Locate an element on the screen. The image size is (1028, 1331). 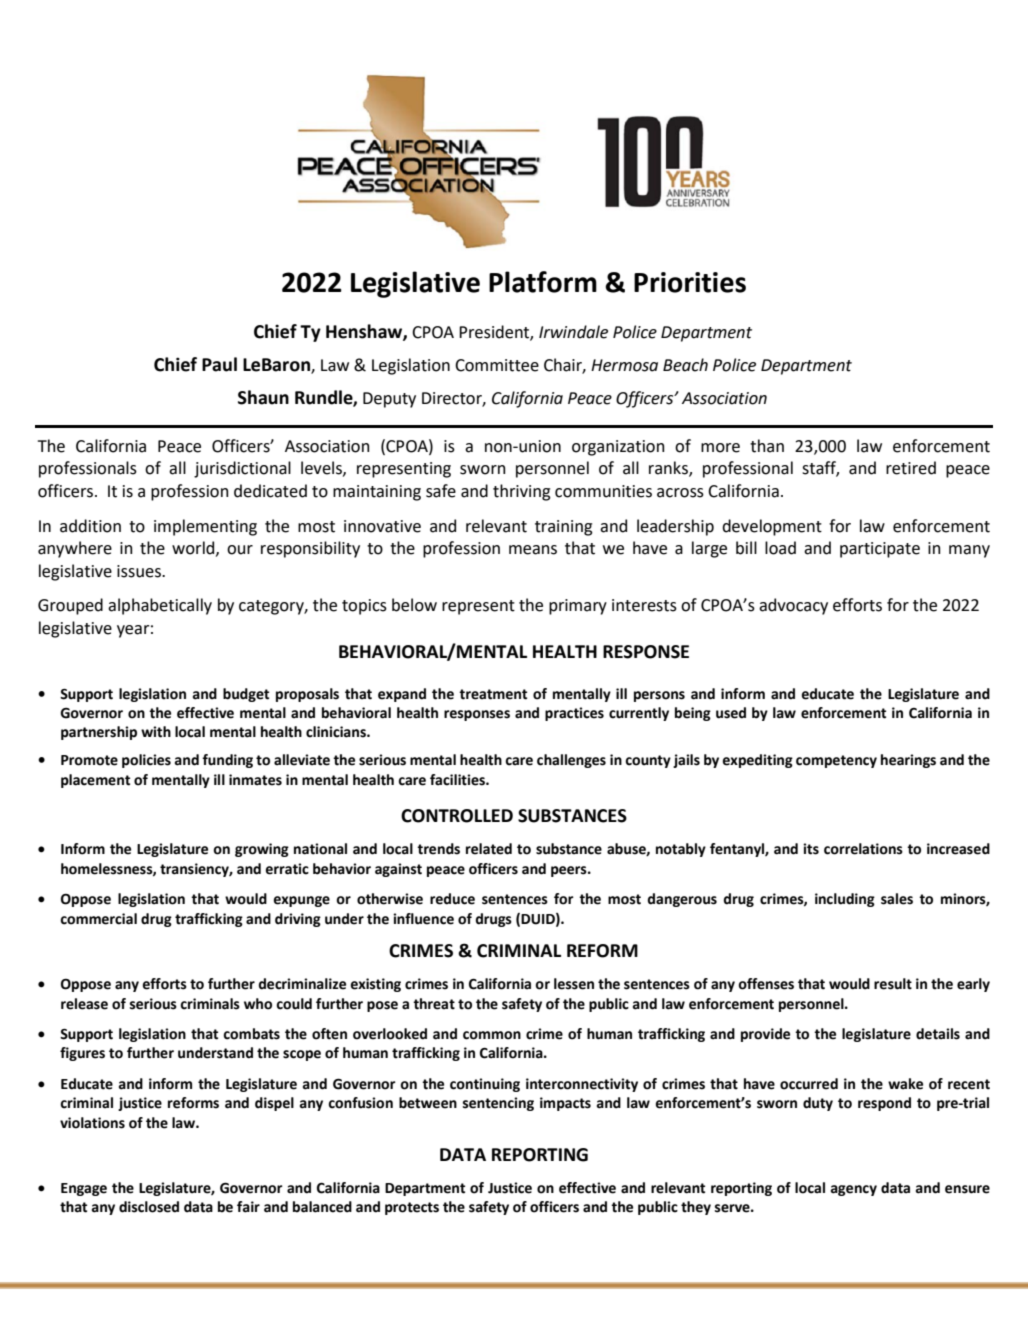
Priorities is located at coordinates (690, 282).
